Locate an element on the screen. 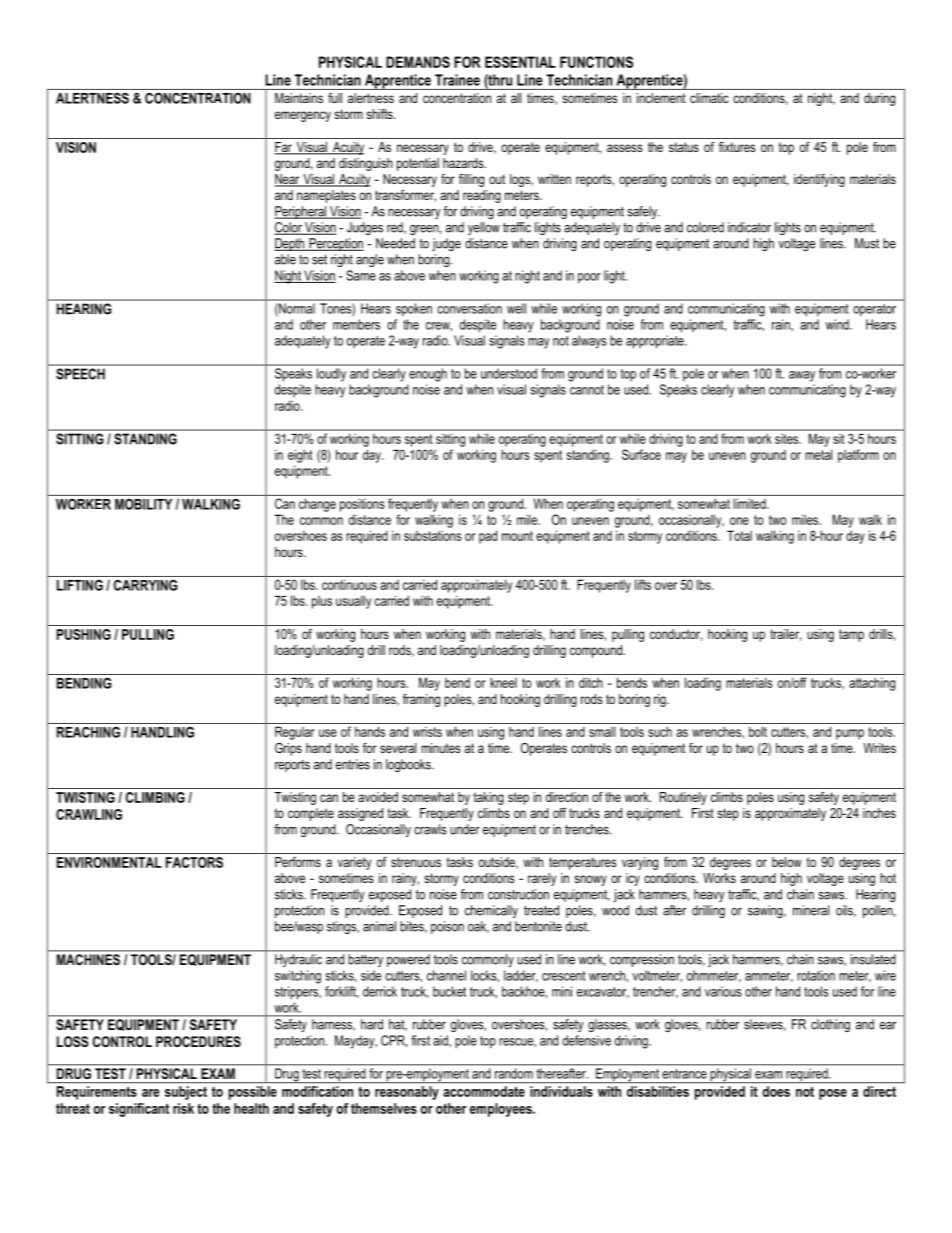 The height and width of the screenshot is (1233, 952). bolt is located at coordinates (758, 731).
